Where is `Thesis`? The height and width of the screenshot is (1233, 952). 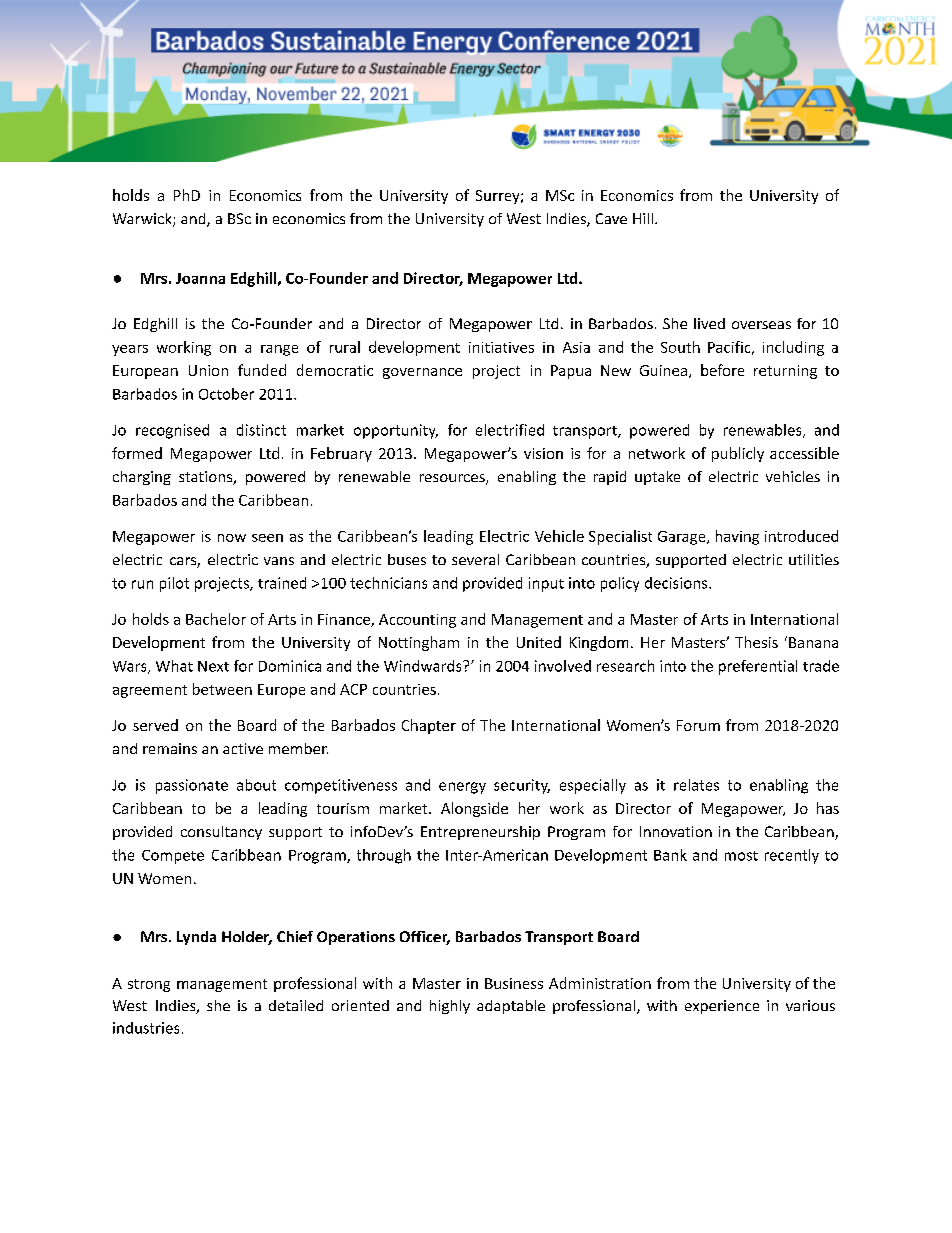 Thesis is located at coordinates (756, 642).
